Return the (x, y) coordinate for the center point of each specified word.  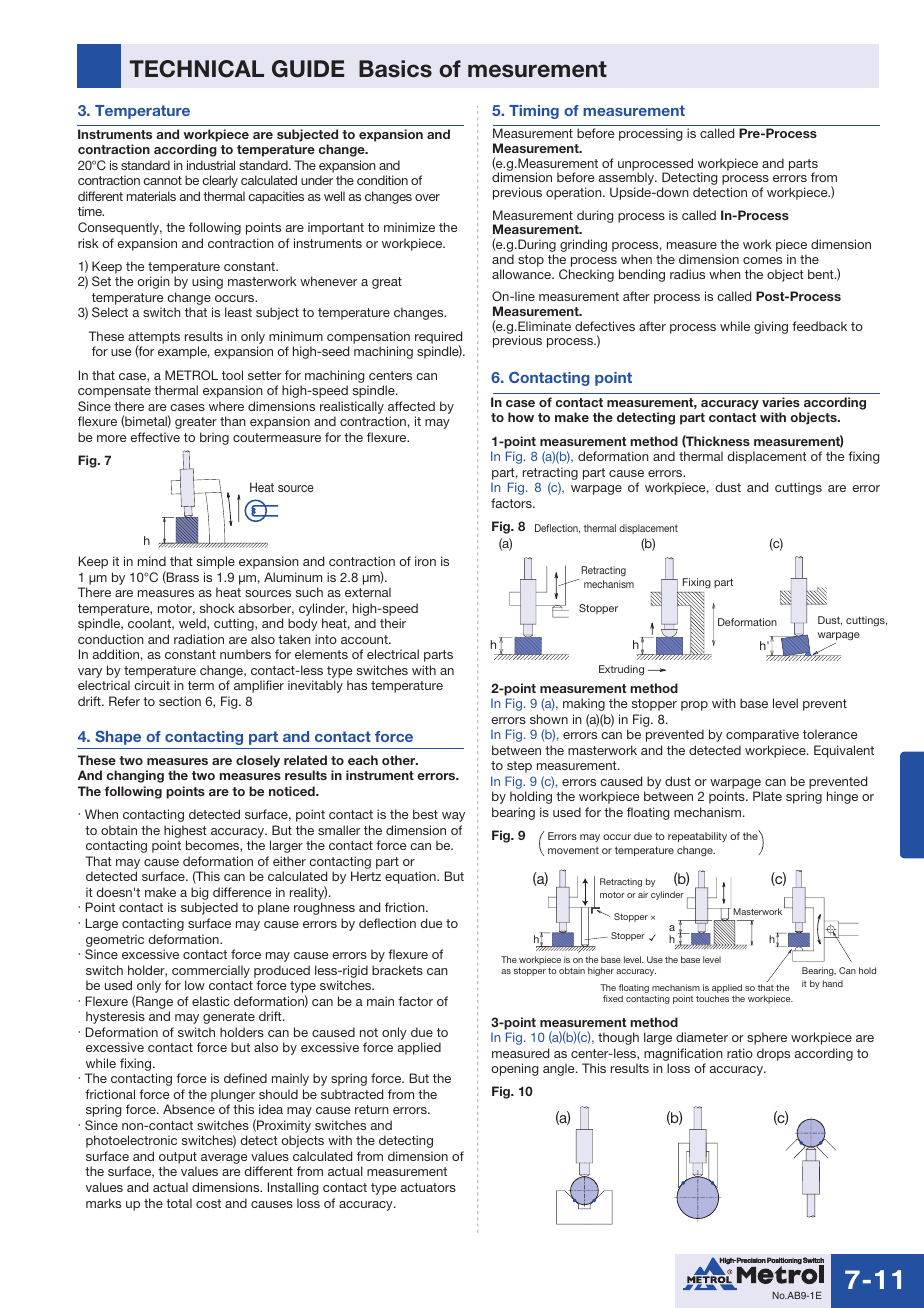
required (438, 338)
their (393, 623)
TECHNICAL (197, 69)
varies (781, 402)
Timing (534, 112)
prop (694, 706)
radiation (199, 639)
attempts (154, 339)
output (178, 1159)
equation (411, 877)
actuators (428, 1187)
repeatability (697, 837)
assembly (628, 180)
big (200, 895)
